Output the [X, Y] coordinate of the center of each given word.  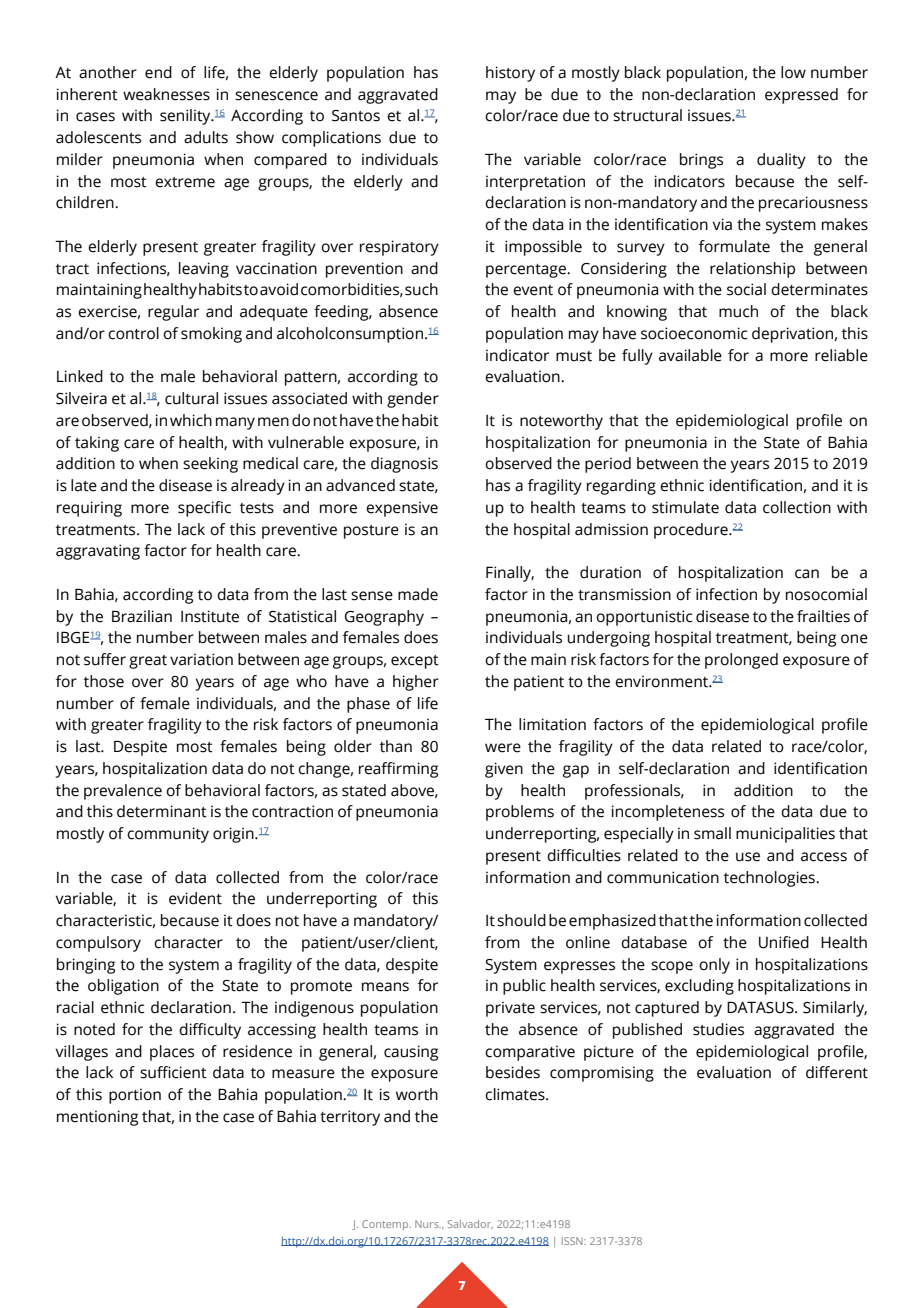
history [510, 74]
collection [797, 507]
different [837, 1072]
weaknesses [166, 94]
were [503, 748]
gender [413, 400]
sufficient [173, 1072]
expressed [801, 96]
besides [513, 1072]
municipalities [785, 835]
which [191, 420]
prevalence [123, 792]
